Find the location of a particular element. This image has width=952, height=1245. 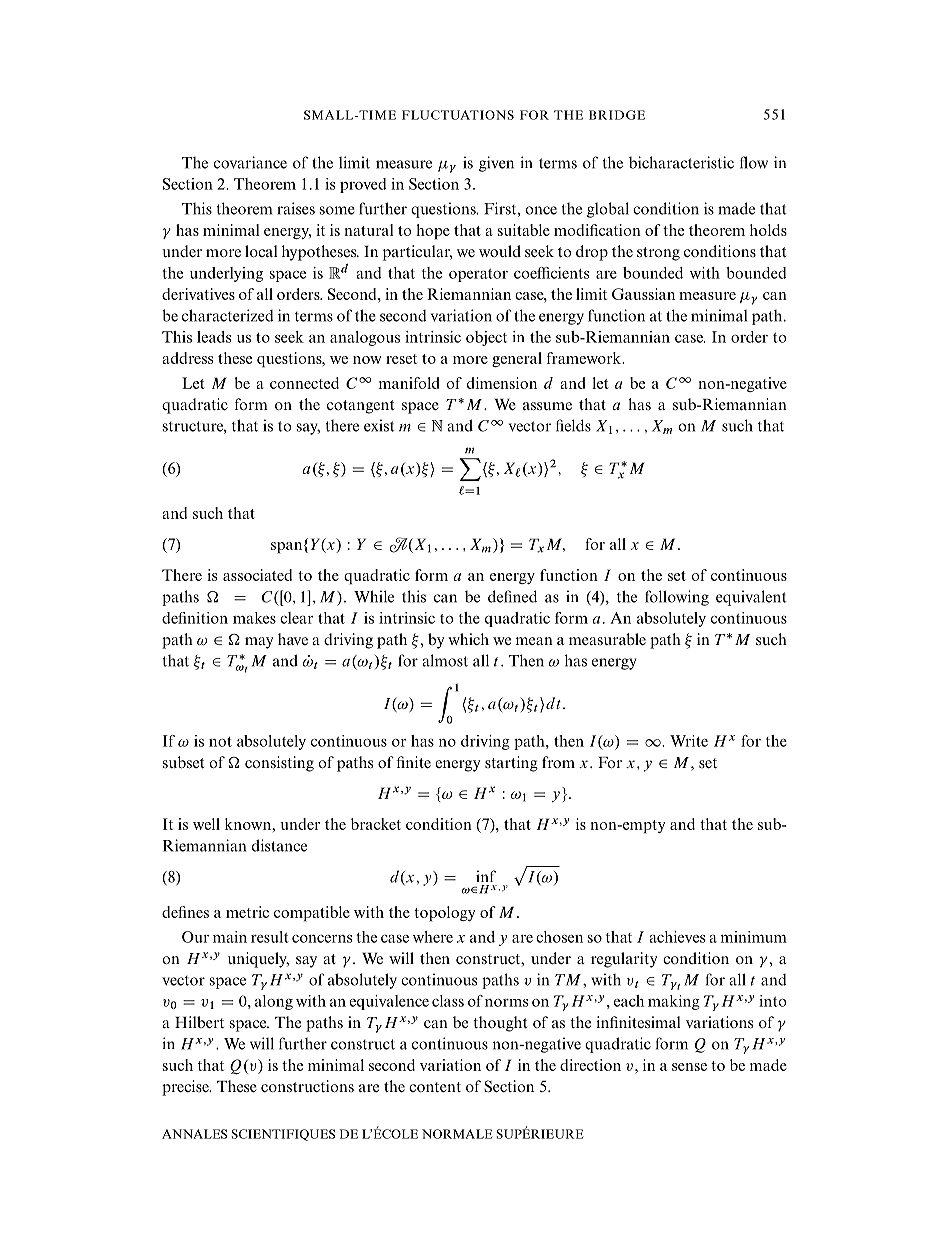

precise is located at coordinates (186, 1088).
